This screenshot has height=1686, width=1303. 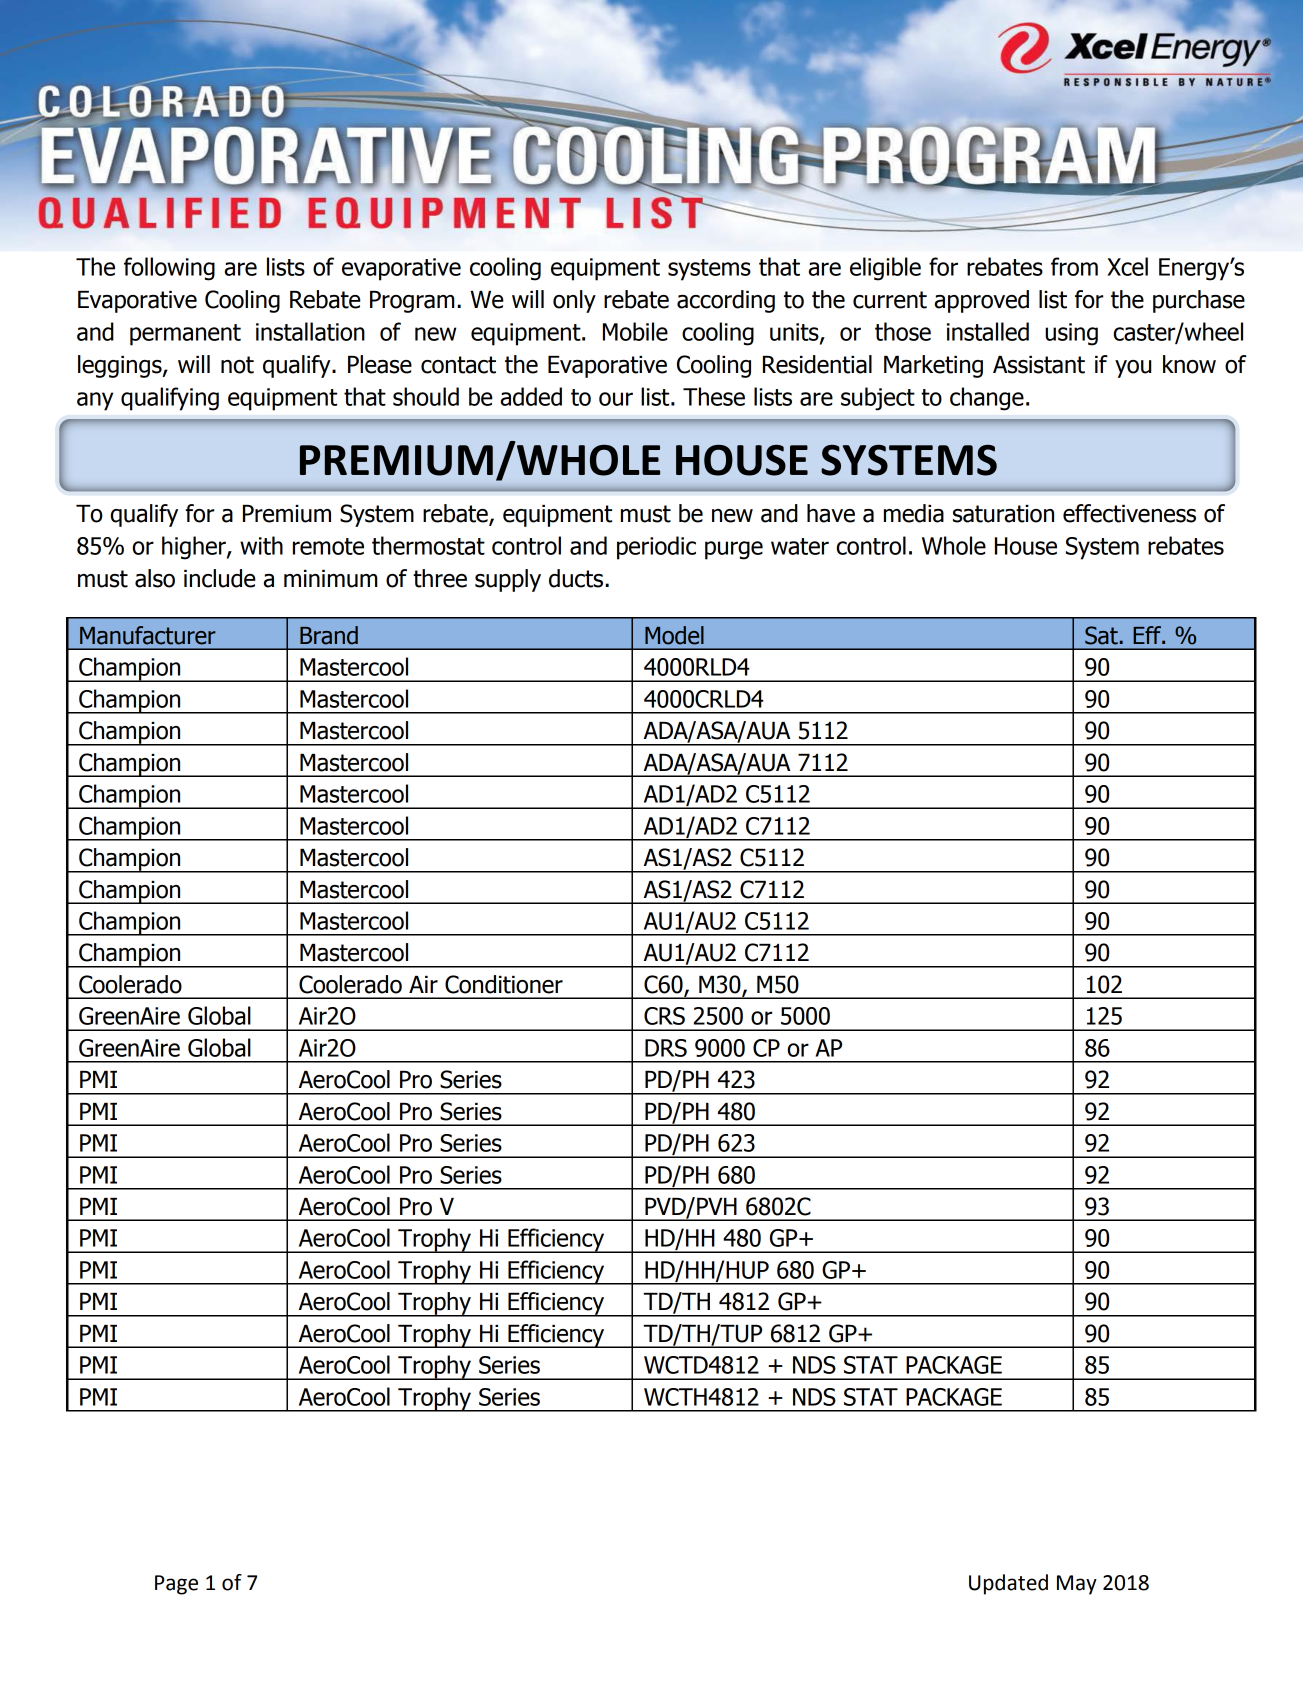 What do you see at coordinates (1003, 514) in the screenshot?
I see `saturation` at bounding box center [1003, 514].
